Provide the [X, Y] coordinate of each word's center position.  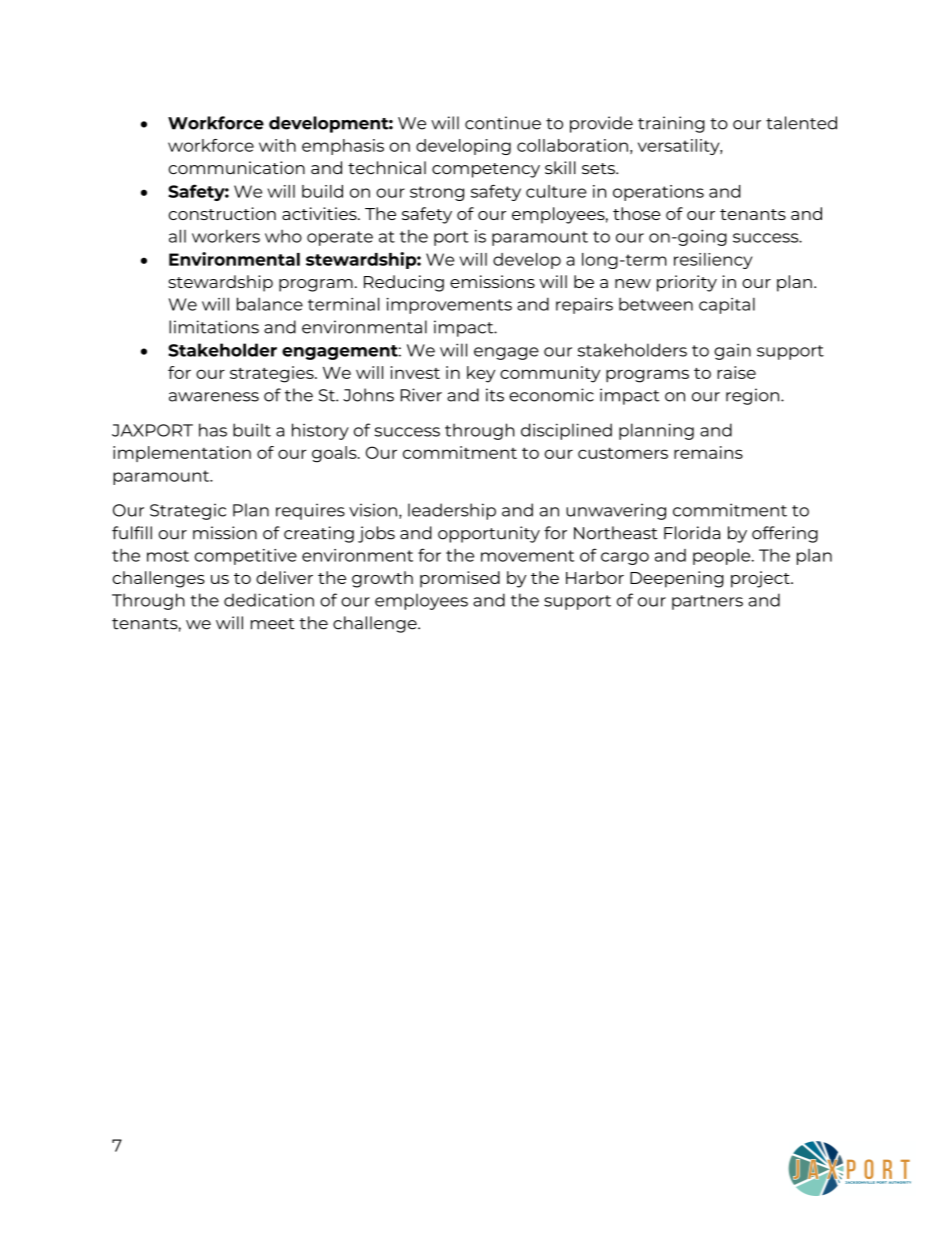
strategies [273, 374]
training [671, 124]
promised [460, 579]
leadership [452, 511]
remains [708, 452]
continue [503, 123]
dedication [269, 600]
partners [707, 602]
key [481, 374]
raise [736, 372]
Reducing [404, 283]
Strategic [188, 511]
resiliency [713, 261]
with [277, 145]
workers [226, 236]
